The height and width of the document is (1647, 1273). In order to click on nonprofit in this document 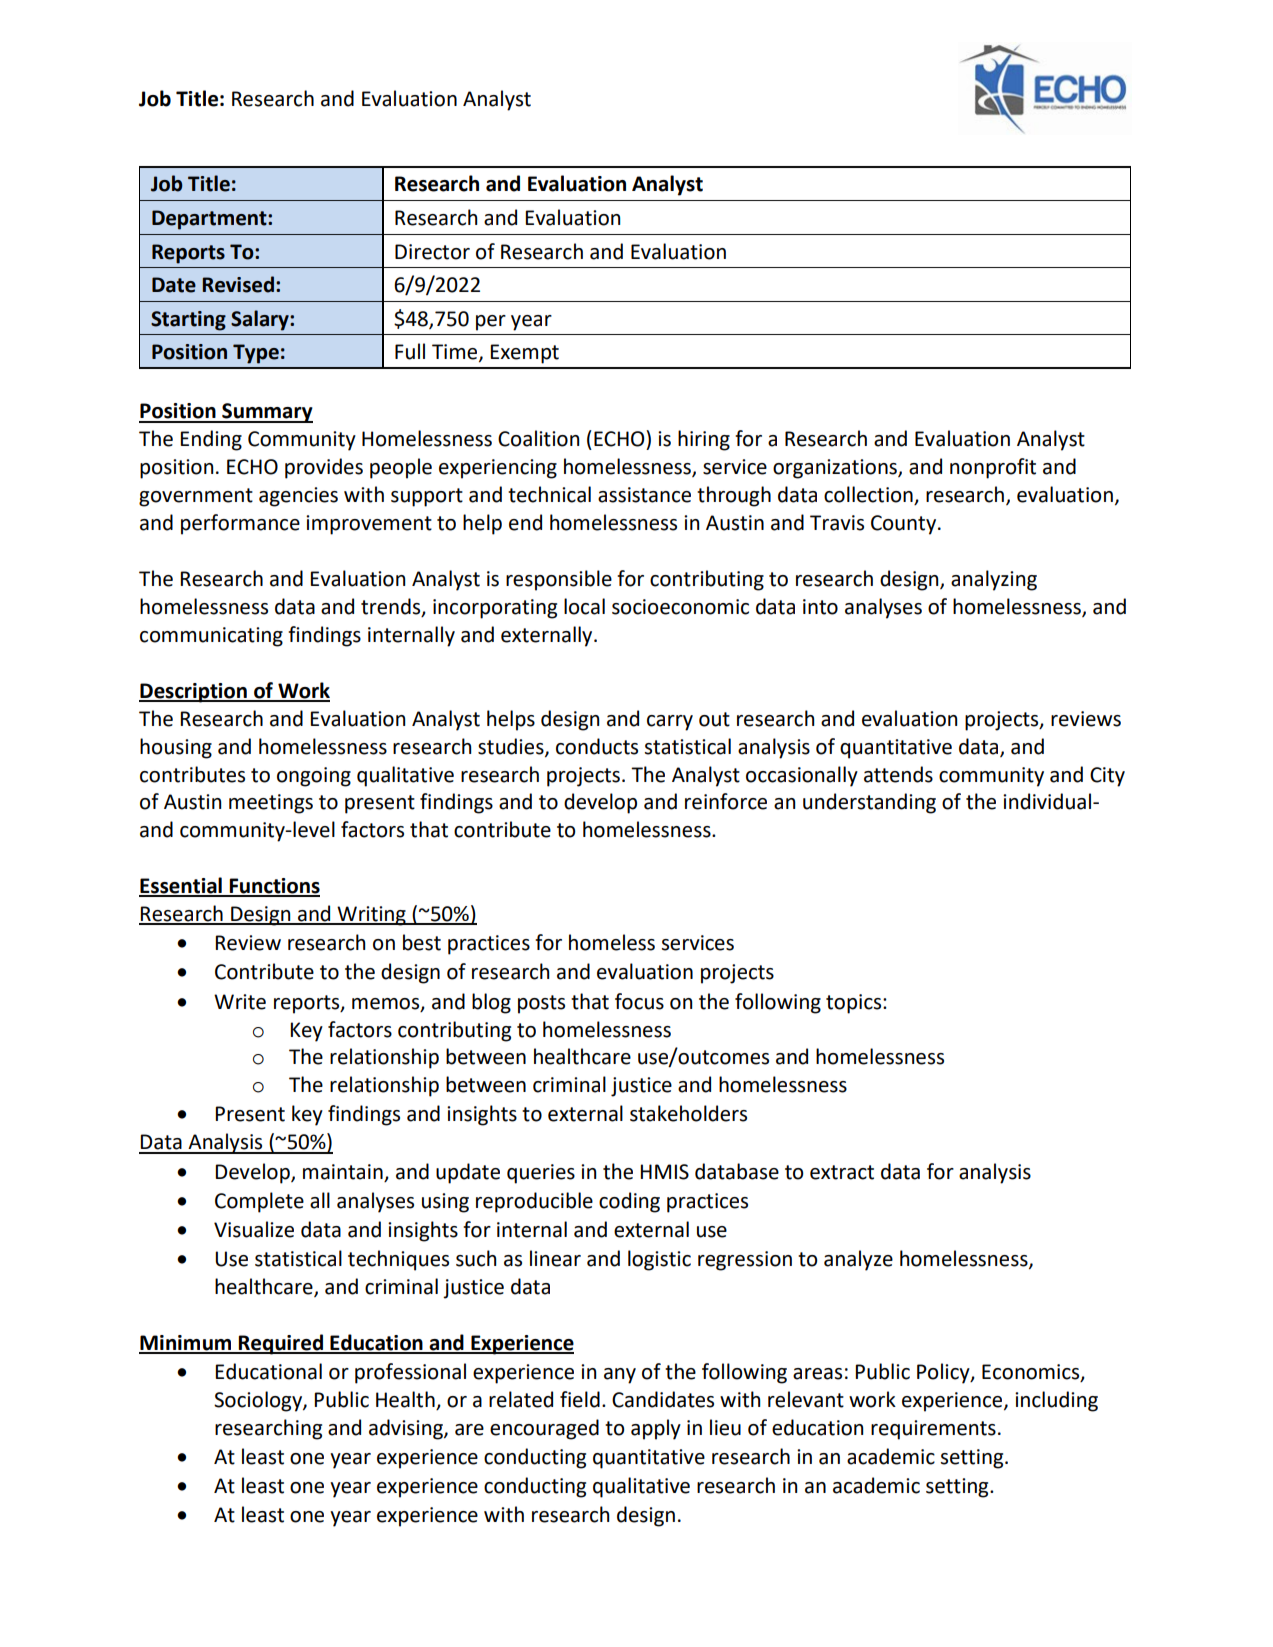, I will do `click(993, 468)`.
